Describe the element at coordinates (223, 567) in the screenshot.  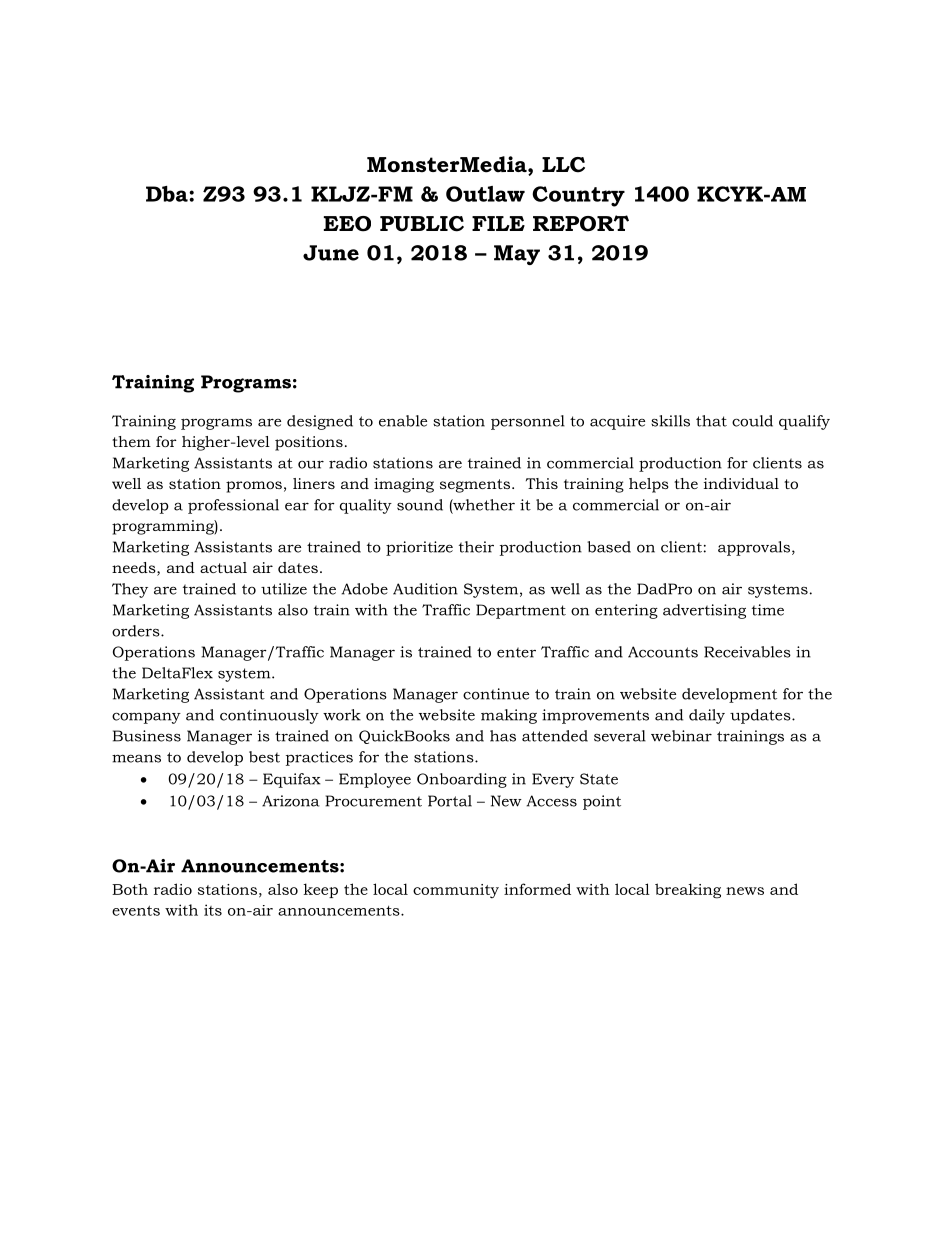
I see `actual` at that location.
